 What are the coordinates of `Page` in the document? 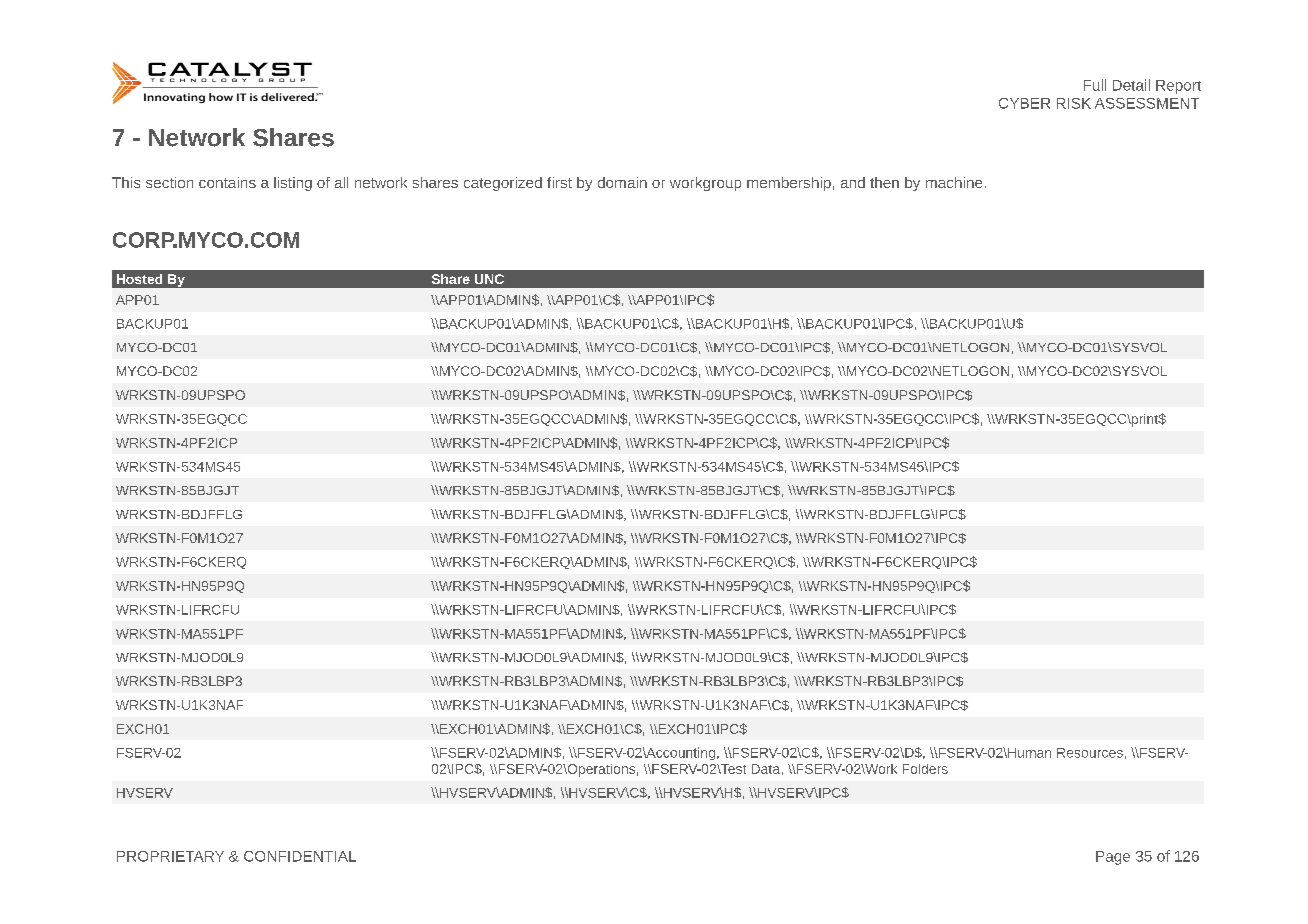 It's located at (1113, 858).
